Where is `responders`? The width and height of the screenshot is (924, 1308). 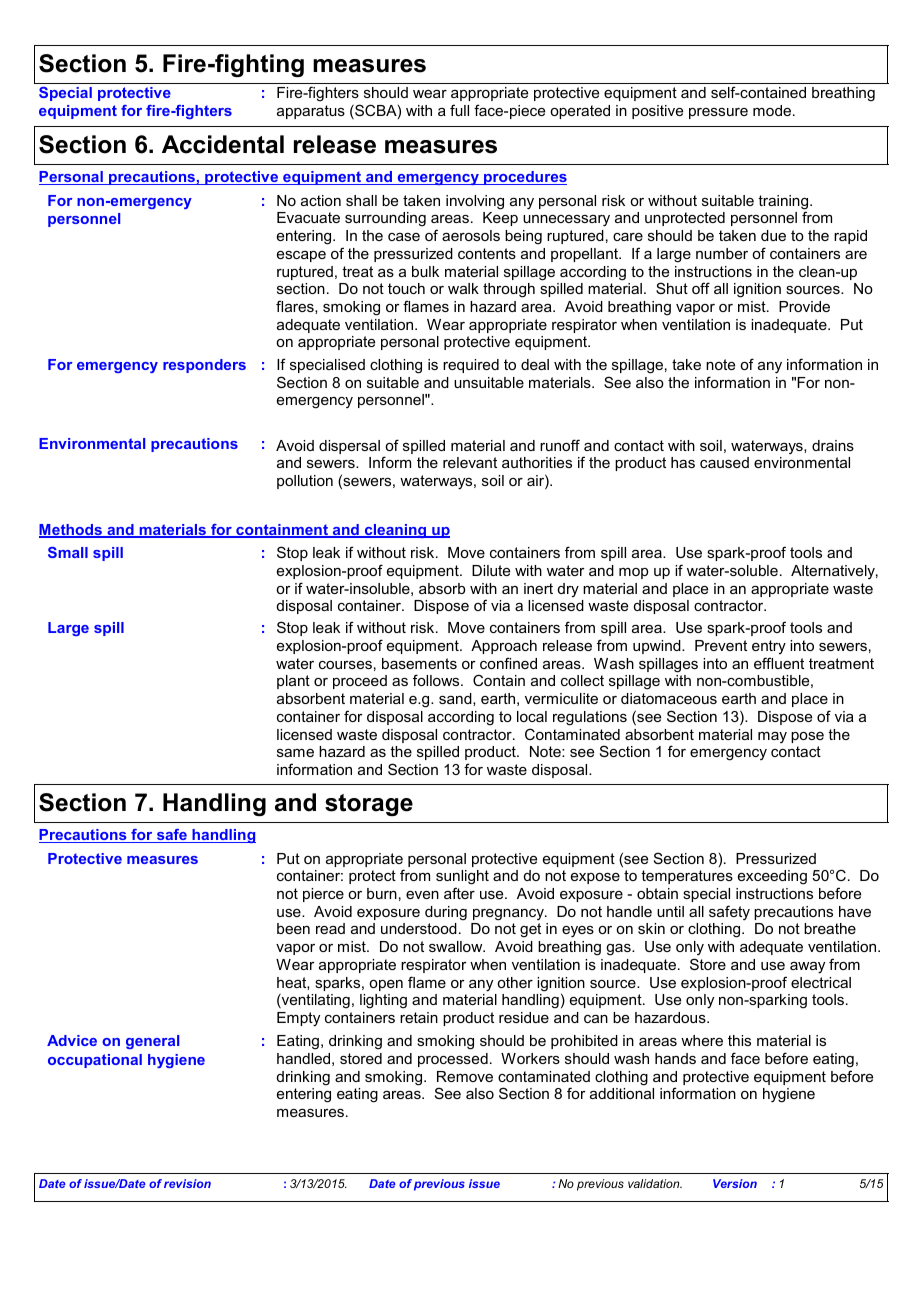
responders is located at coordinates (204, 366).
